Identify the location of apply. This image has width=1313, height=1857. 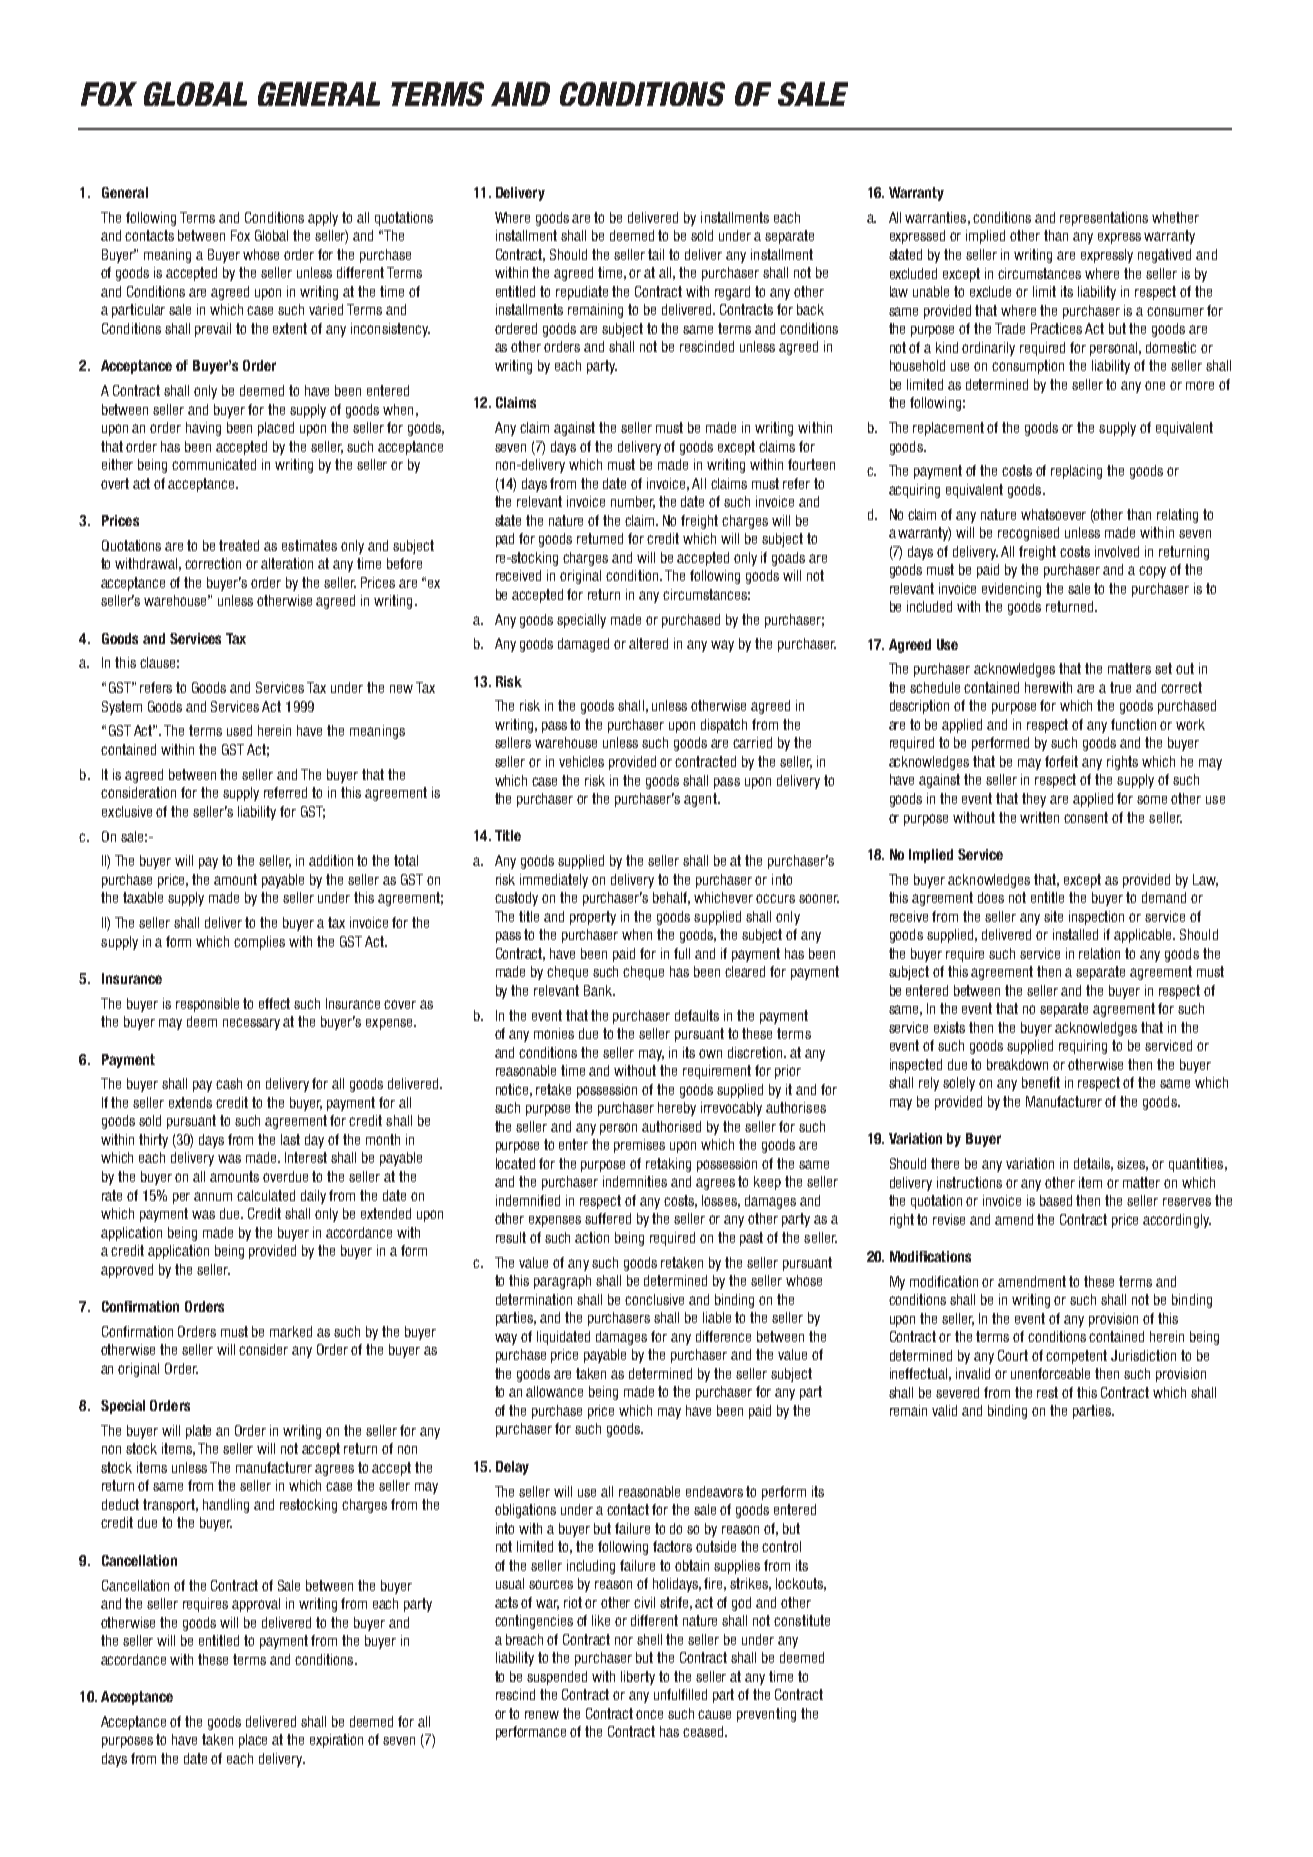
(323, 219).
